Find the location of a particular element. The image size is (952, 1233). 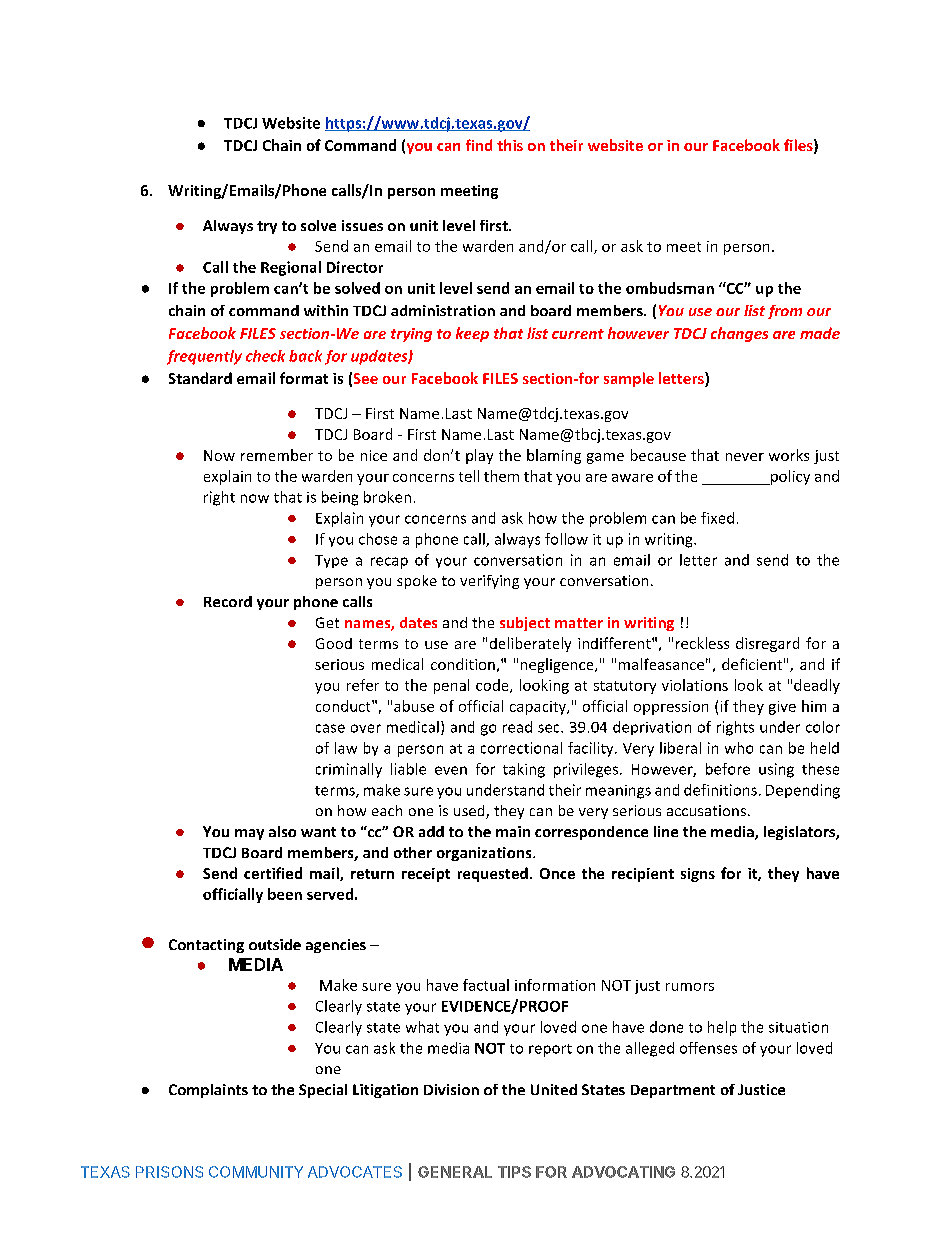

TIPS is located at coordinates (514, 1172).
